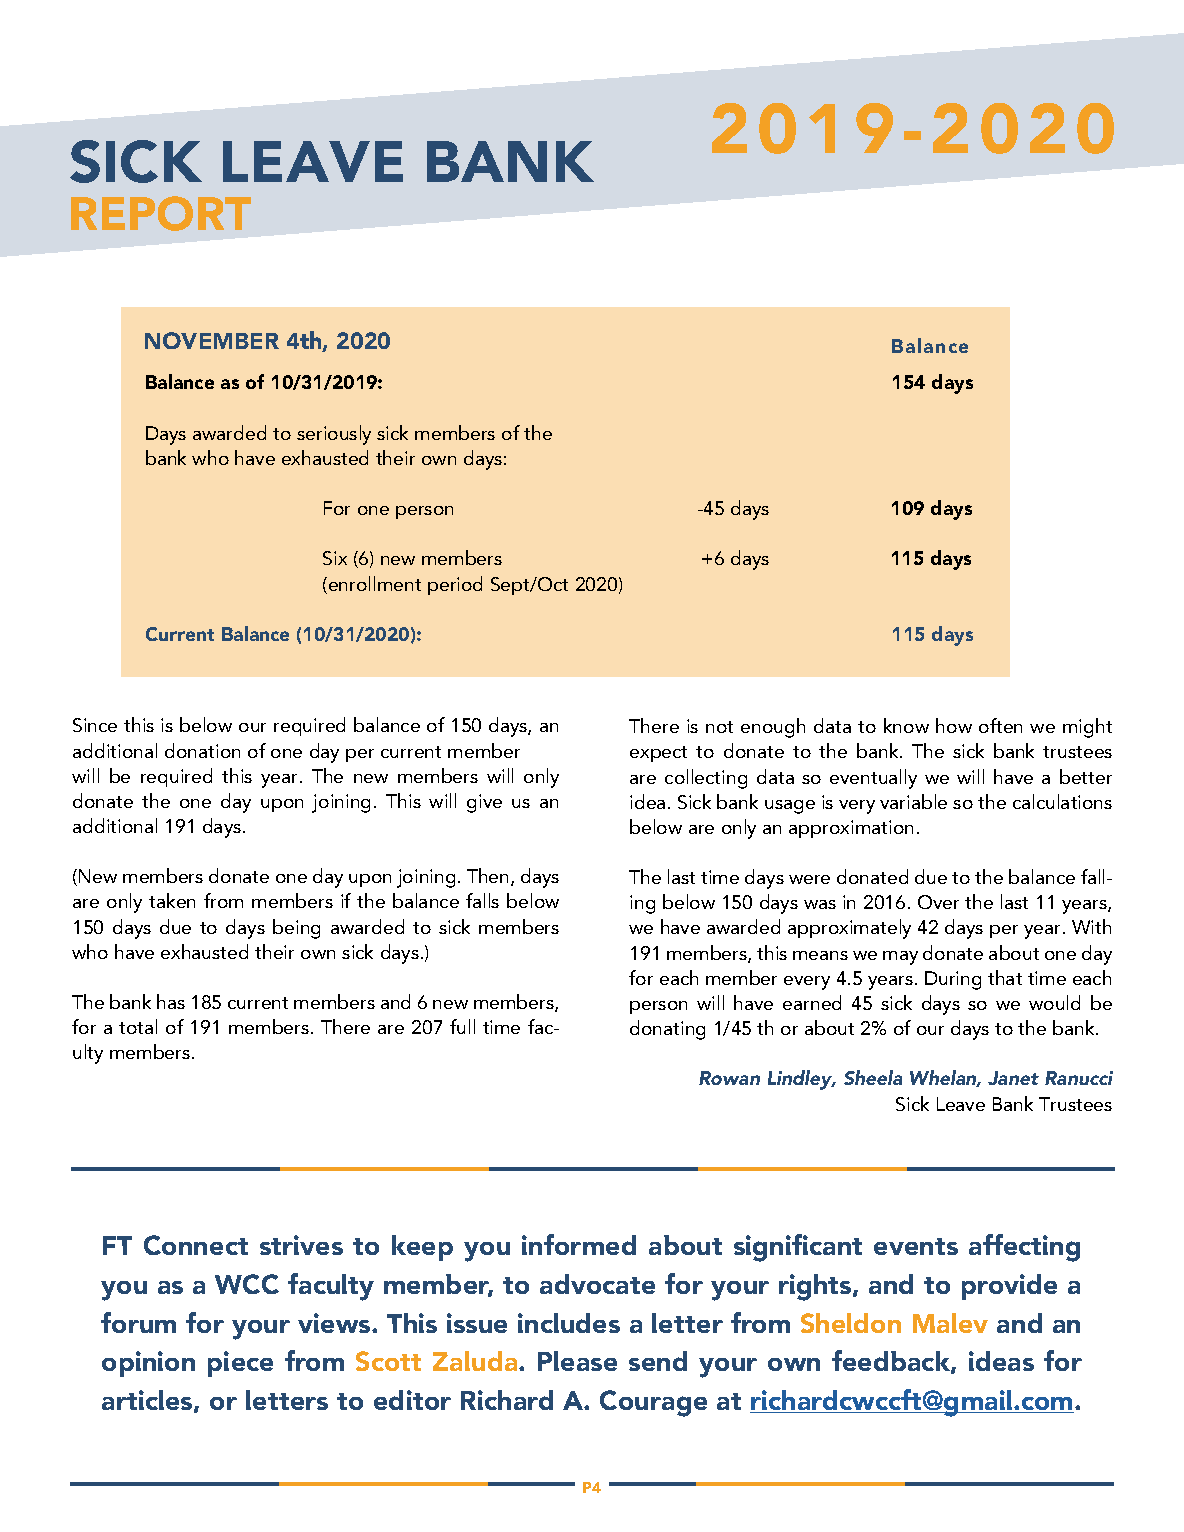 This document has width=1184, height=1532. I want to click on seriously, so click(334, 435).
